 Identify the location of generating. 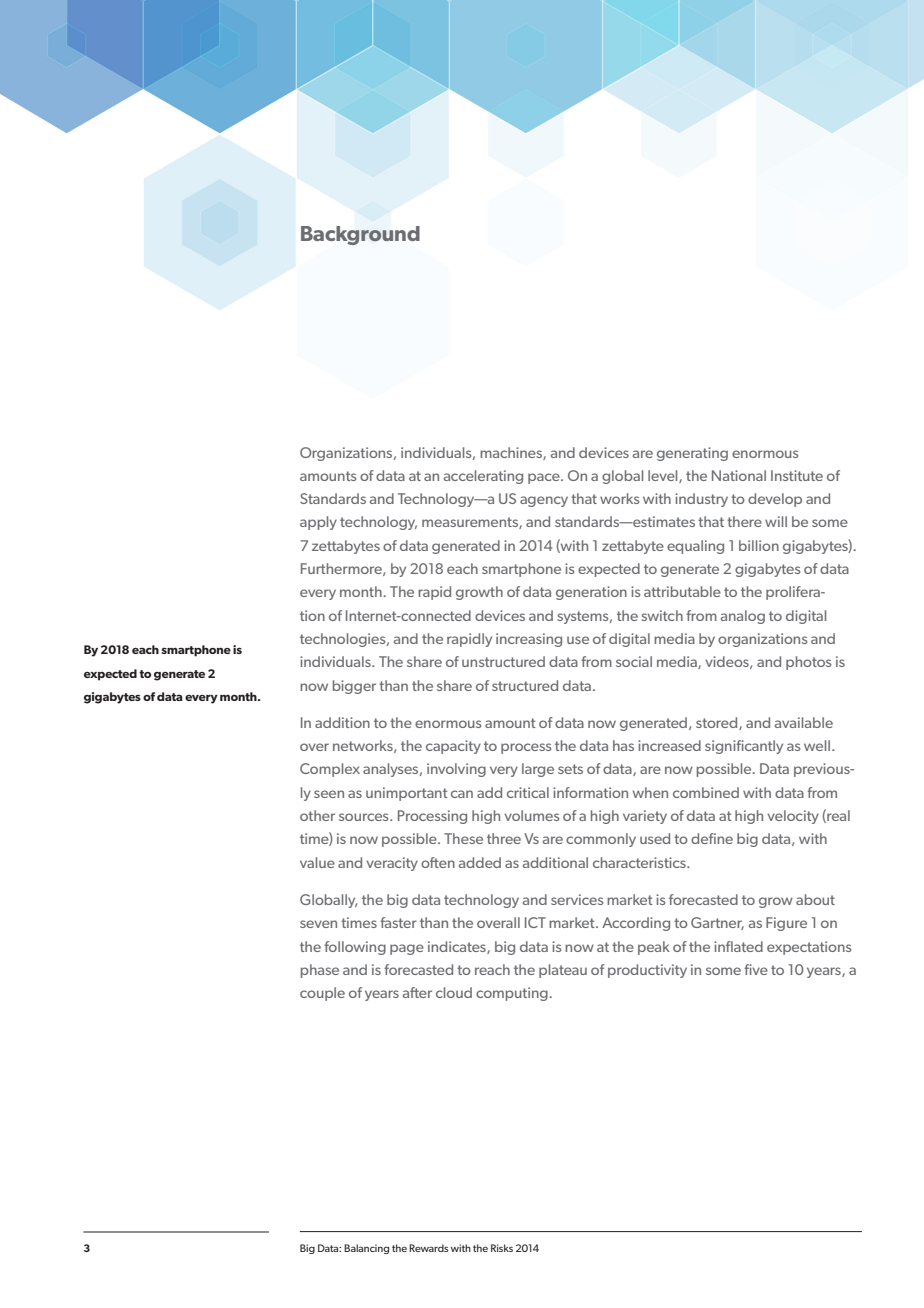
(692, 454).
